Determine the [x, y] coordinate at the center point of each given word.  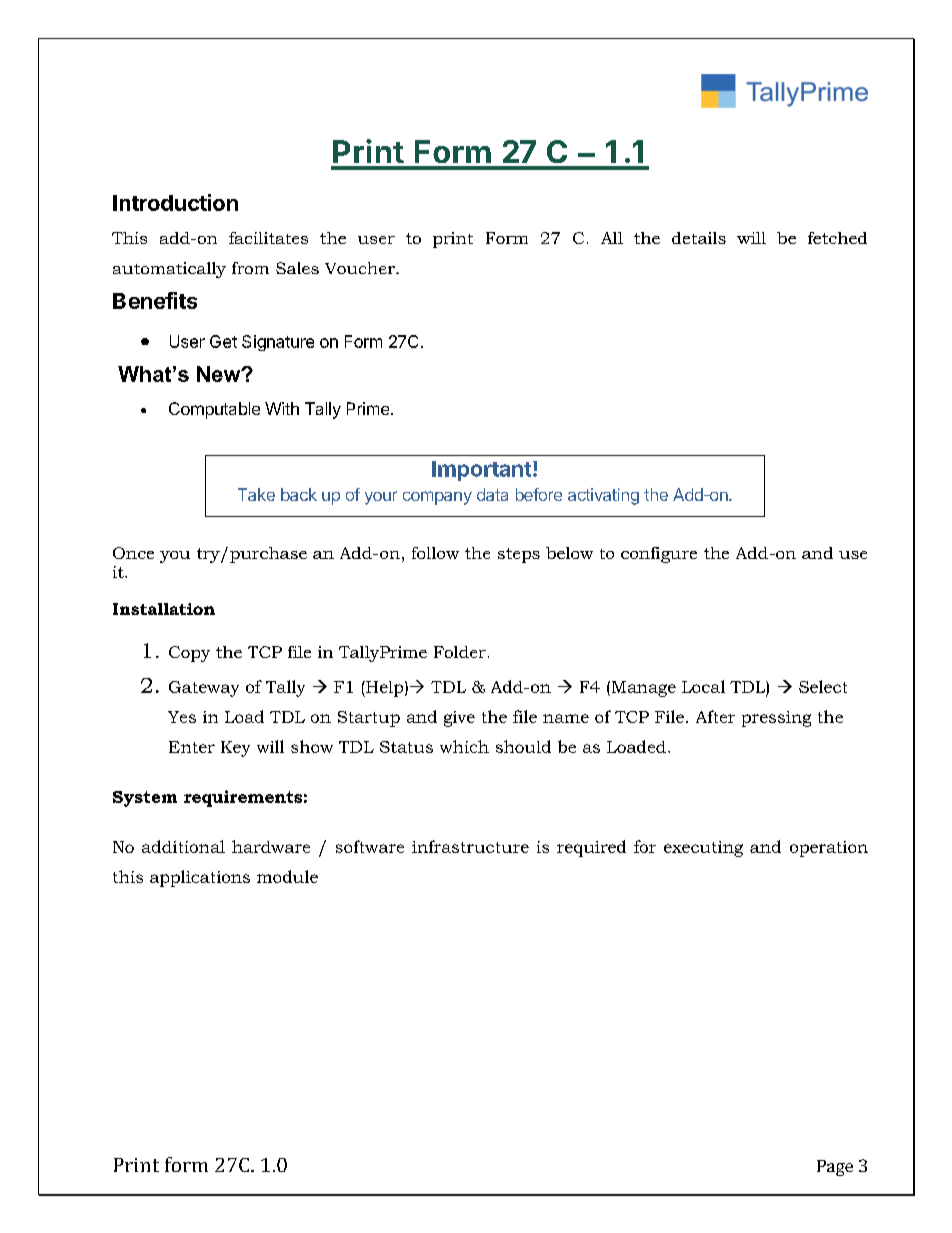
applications [200, 878]
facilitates [268, 238]
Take [256, 494]
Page [835, 1168]
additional [183, 846]
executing [703, 849]
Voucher [361, 268]
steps [519, 555]
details [699, 238]
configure [659, 555]
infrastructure [470, 846]
